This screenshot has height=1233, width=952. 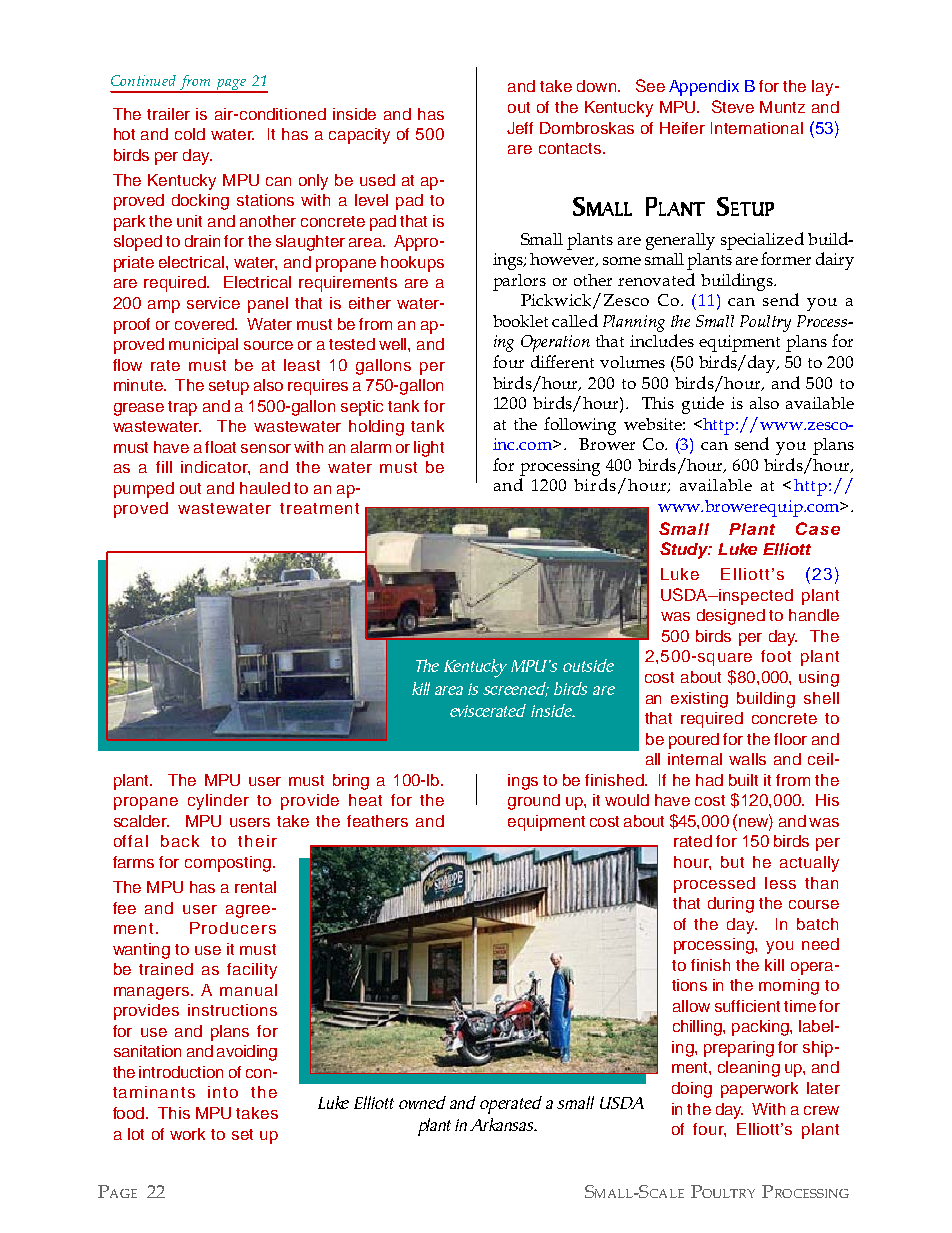 What do you see at coordinates (429, 449) in the screenshot?
I see `light` at bounding box center [429, 449].
